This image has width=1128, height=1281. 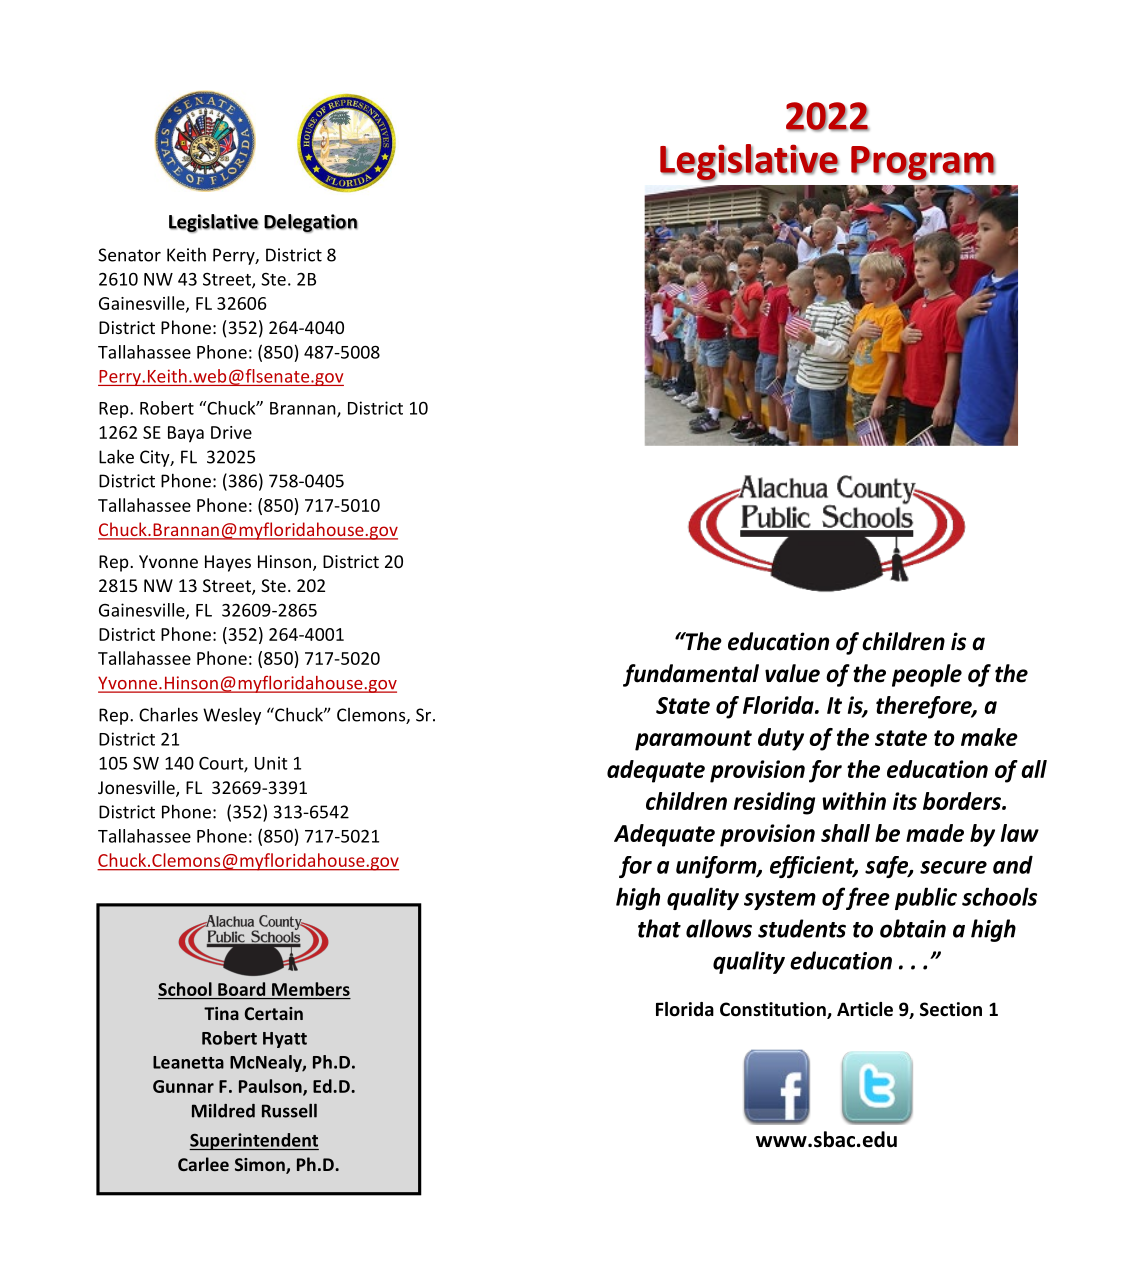 What do you see at coordinates (659, 928) in the image?
I see `that` at bounding box center [659, 928].
